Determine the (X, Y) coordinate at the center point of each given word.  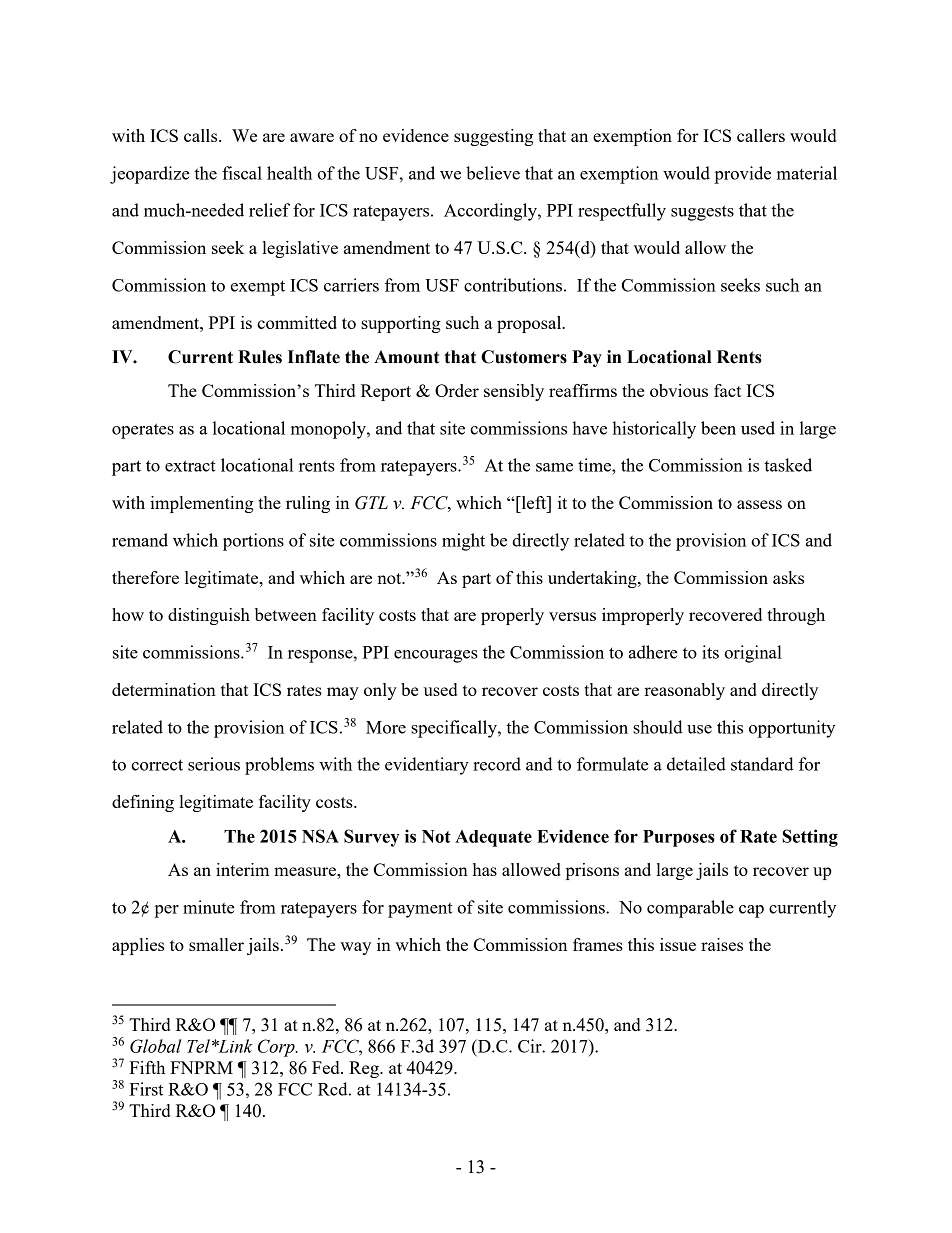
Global (155, 1046)
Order (457, 390)
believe (493, 173)
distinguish (209, 616)
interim (242, 869)
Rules (260, 357)
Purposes (679, 838)
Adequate (493, 838)
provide (742, 175)
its (710, 652)
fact (727, 390)
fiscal (242, 173)
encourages (436, 656)
